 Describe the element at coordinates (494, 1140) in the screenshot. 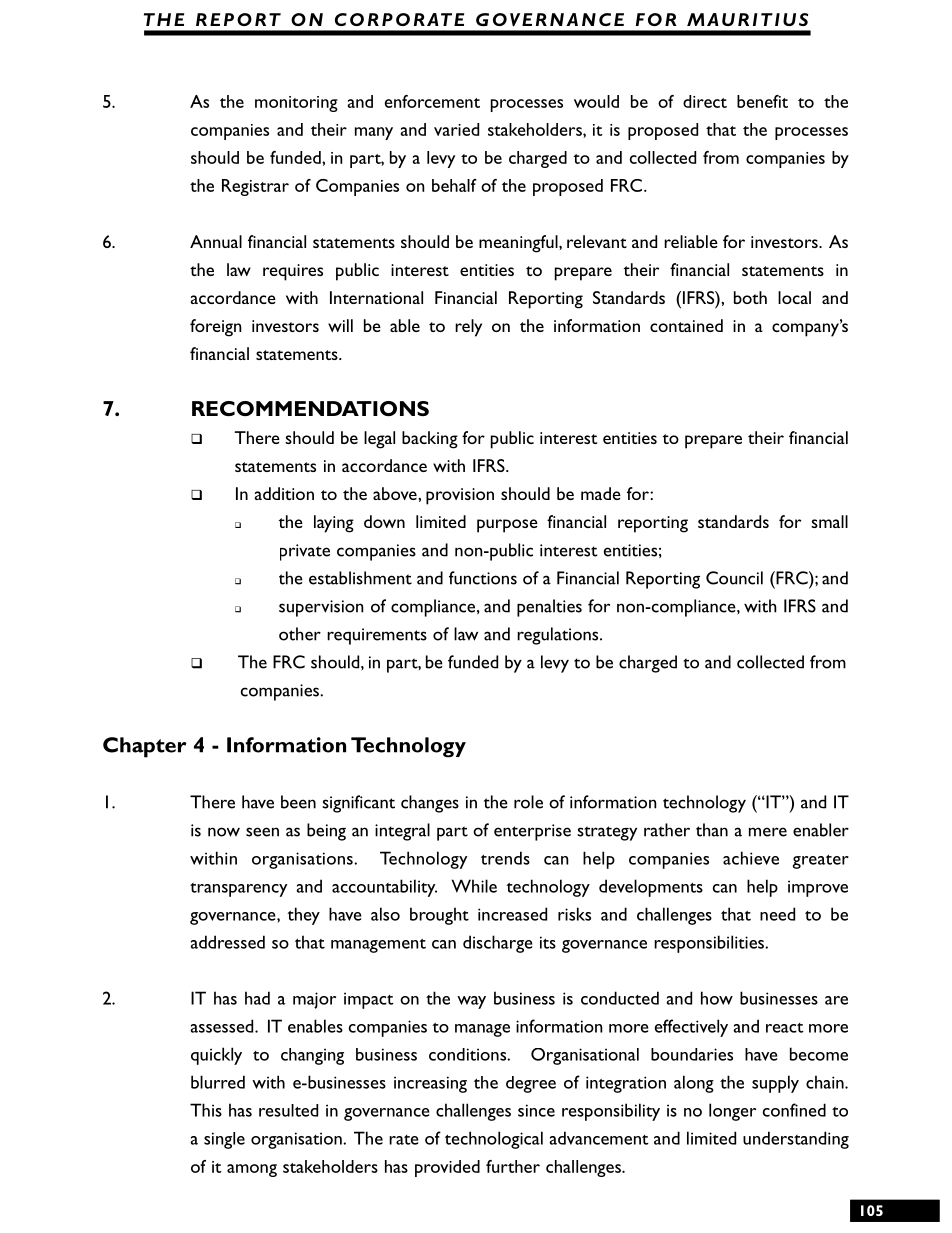

I see `technological` at that location.
